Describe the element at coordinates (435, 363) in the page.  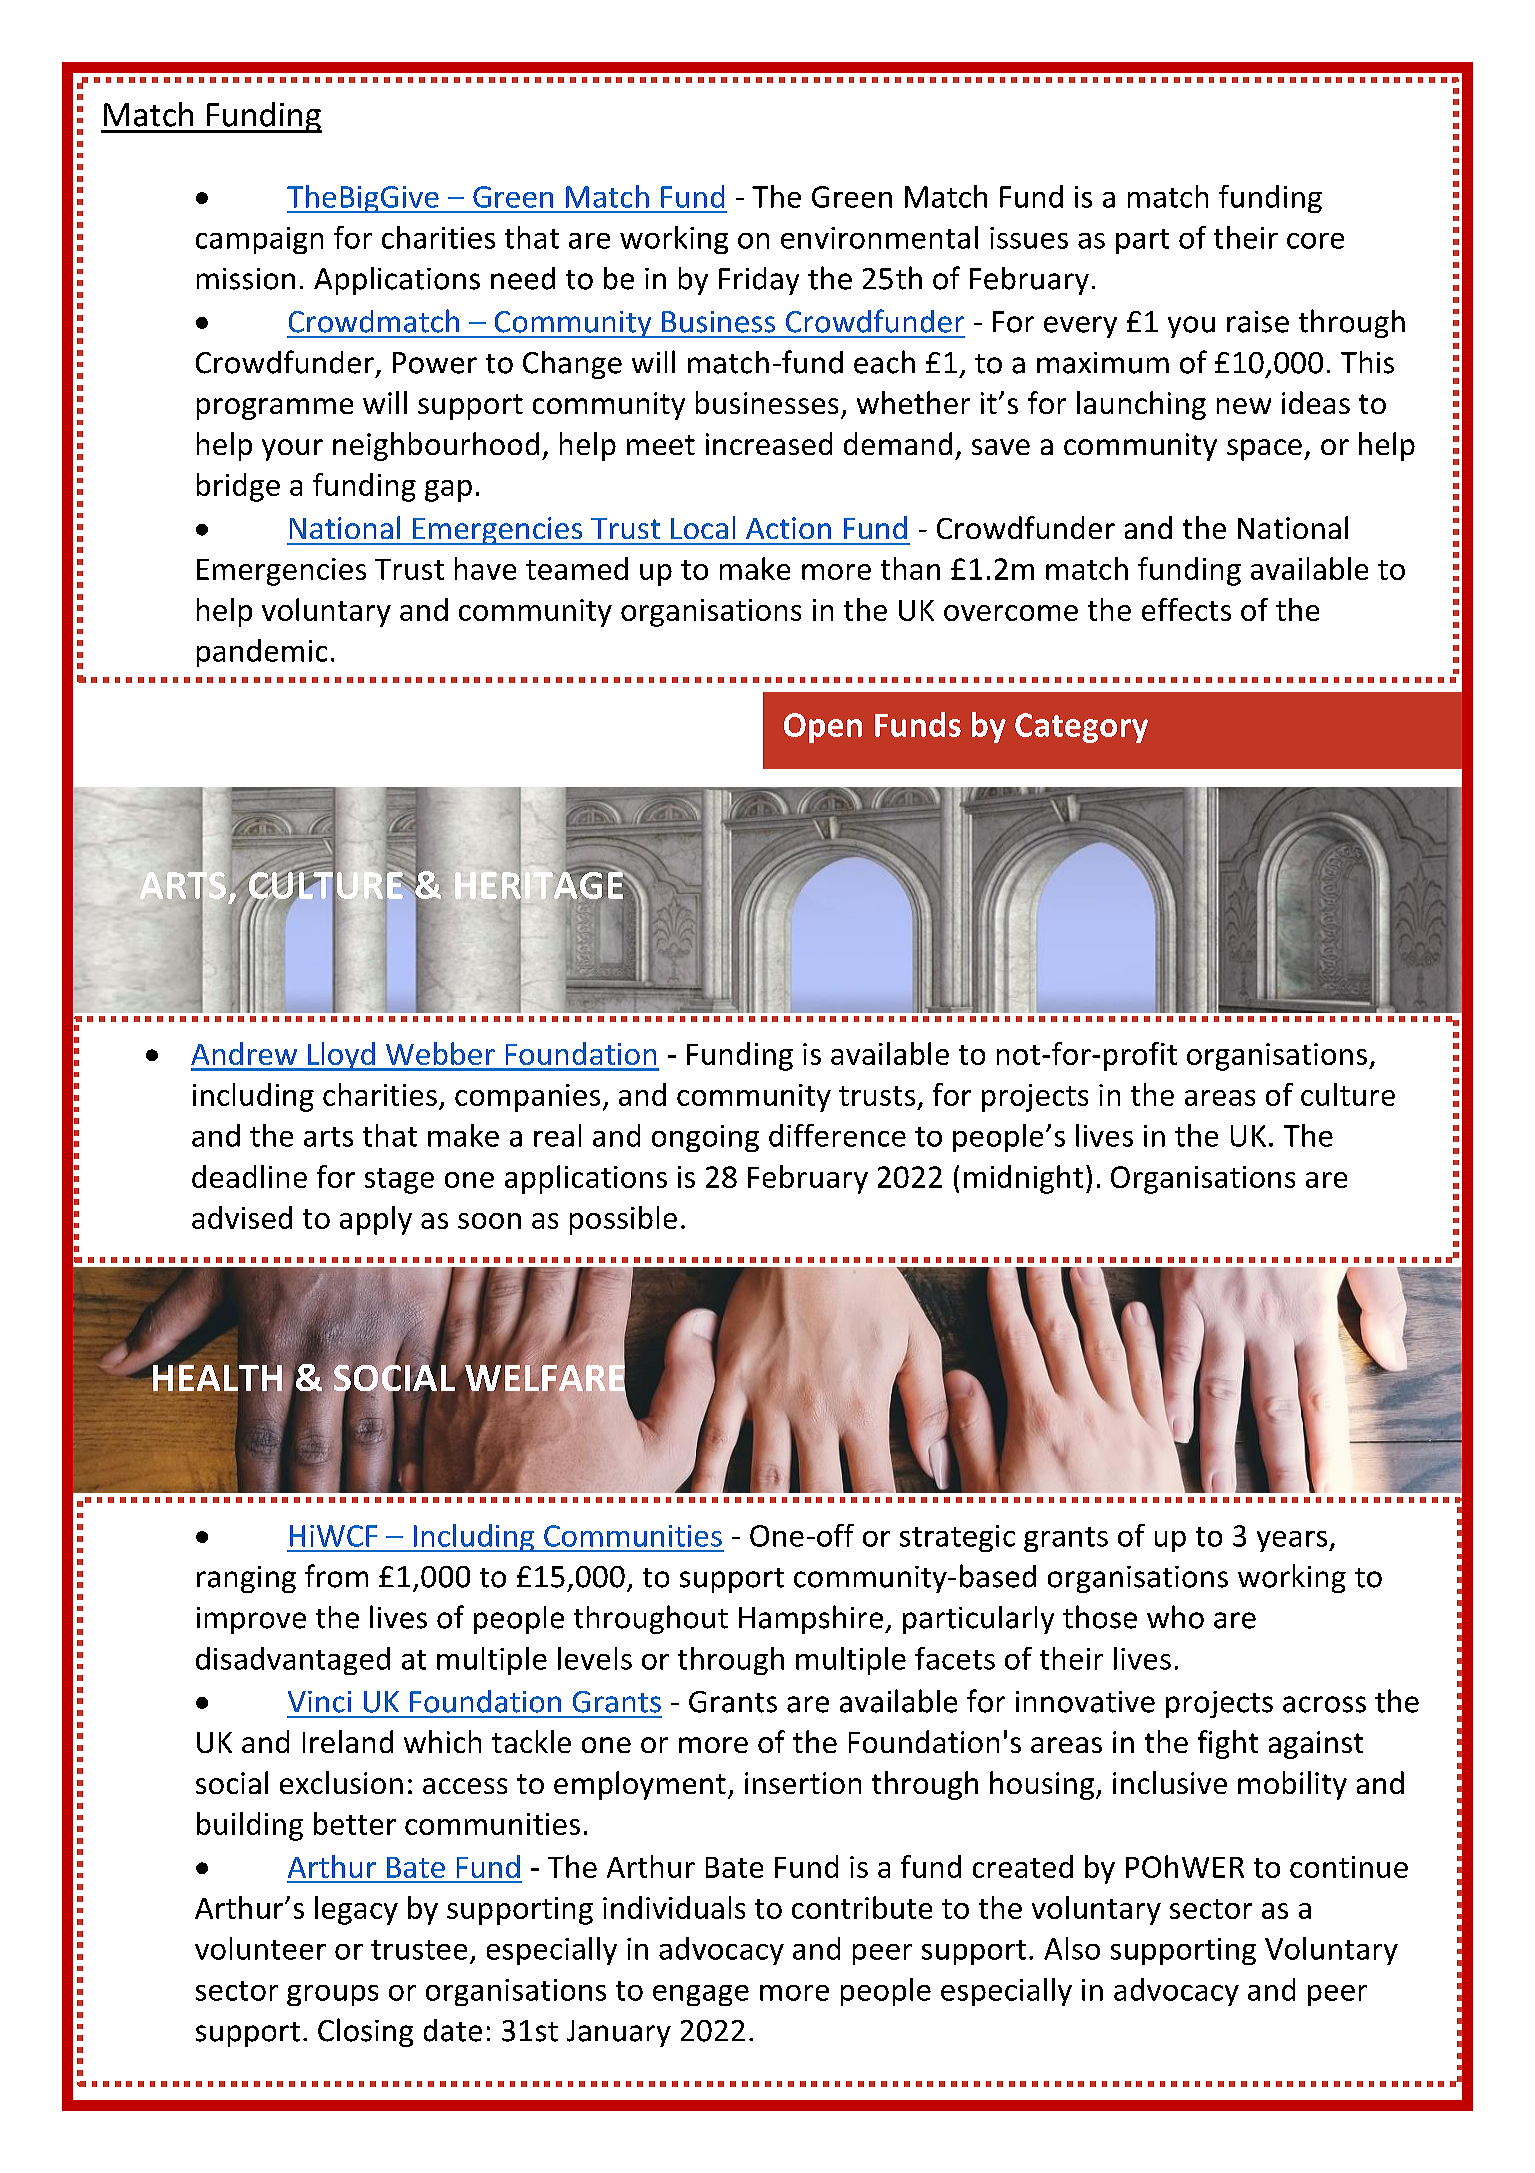
I see `Power` at that location.
